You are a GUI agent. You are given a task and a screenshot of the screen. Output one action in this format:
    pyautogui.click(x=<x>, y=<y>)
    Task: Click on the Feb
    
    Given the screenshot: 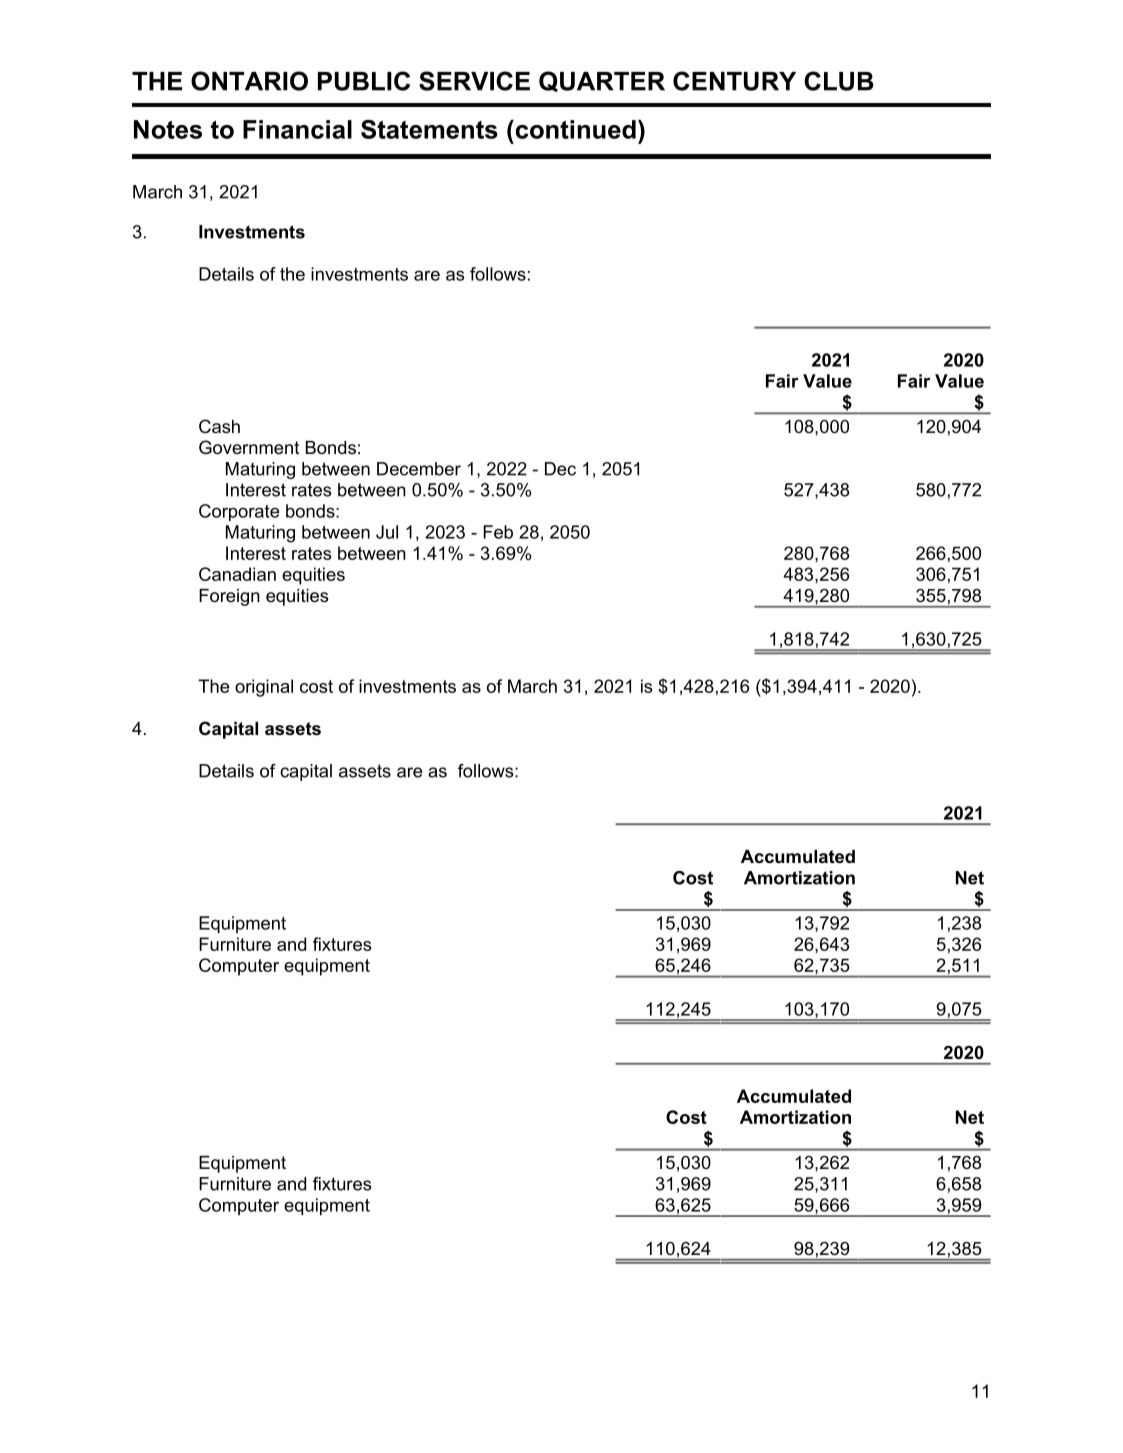 What is the action you would take?
    pyautogui.click(x=498, y=532)
